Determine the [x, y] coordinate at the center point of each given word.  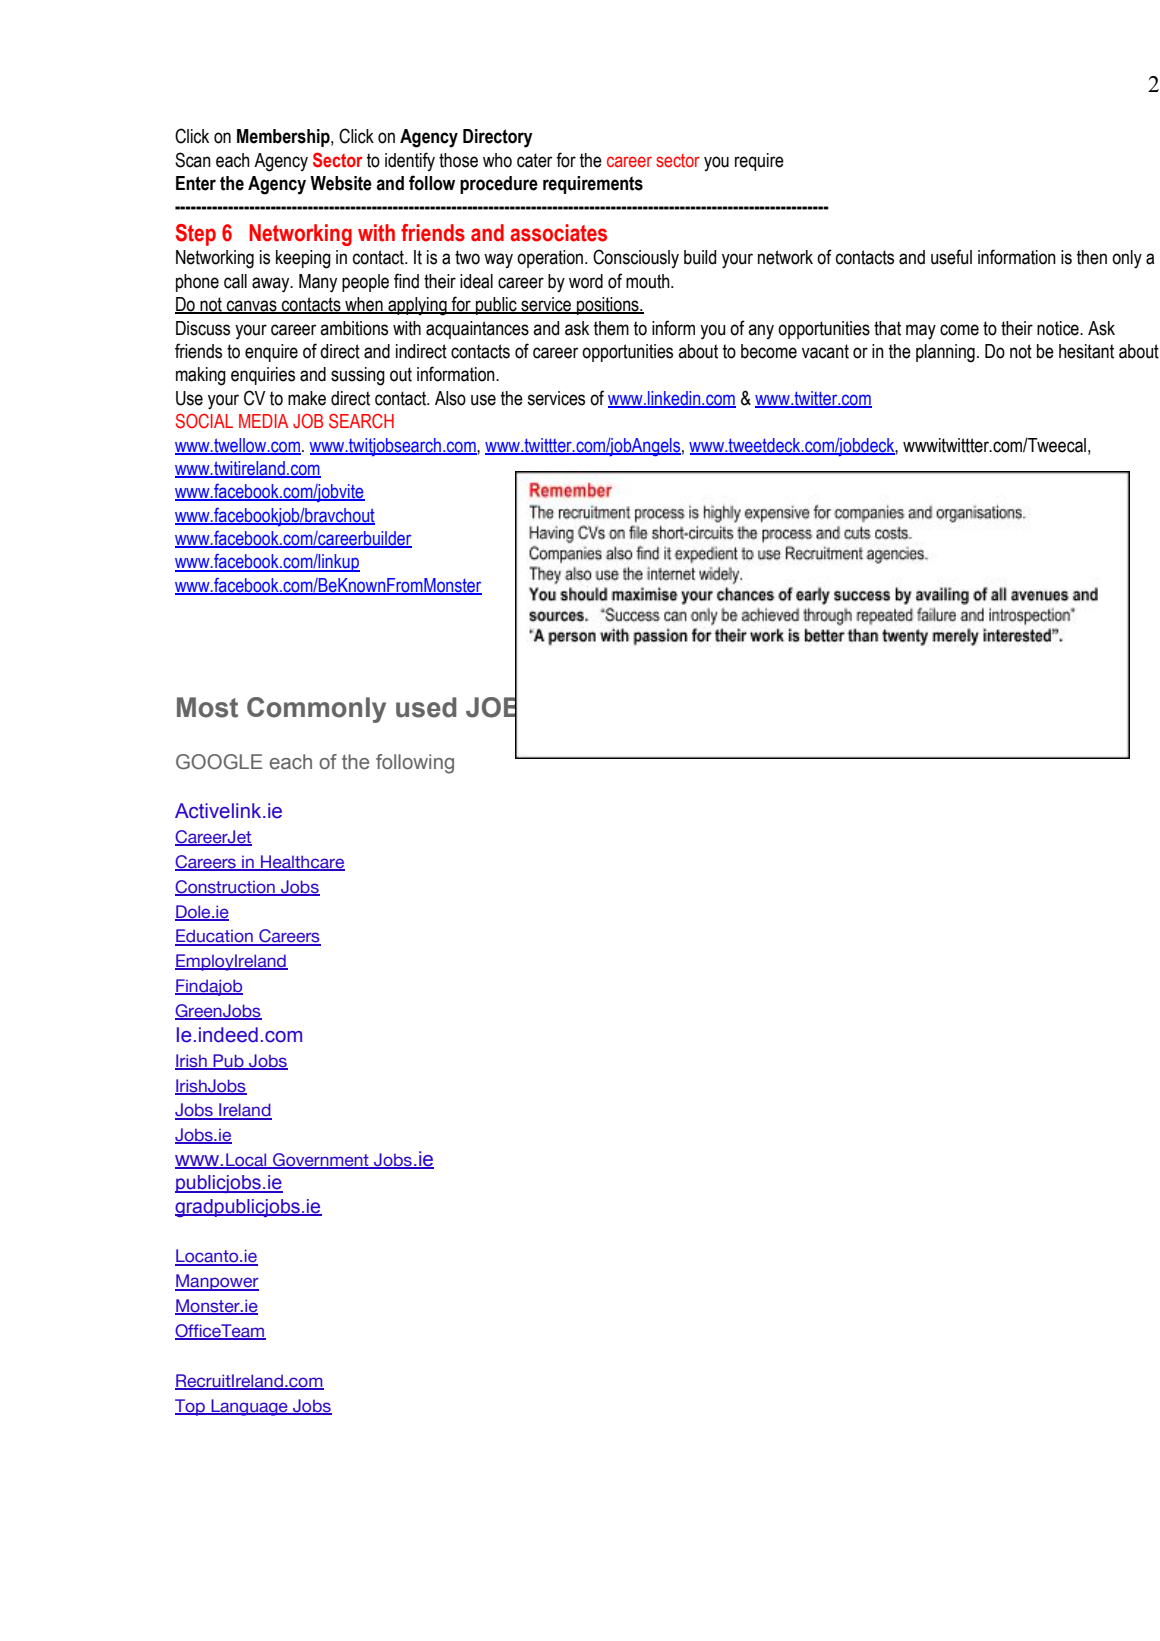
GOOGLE [219, 762]
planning [945, 353]
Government [321, 1161]
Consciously [636, 258]
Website [341, 183]
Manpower [217, 1282]
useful [951, 257]
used [426, 707]
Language [249, 1407]
